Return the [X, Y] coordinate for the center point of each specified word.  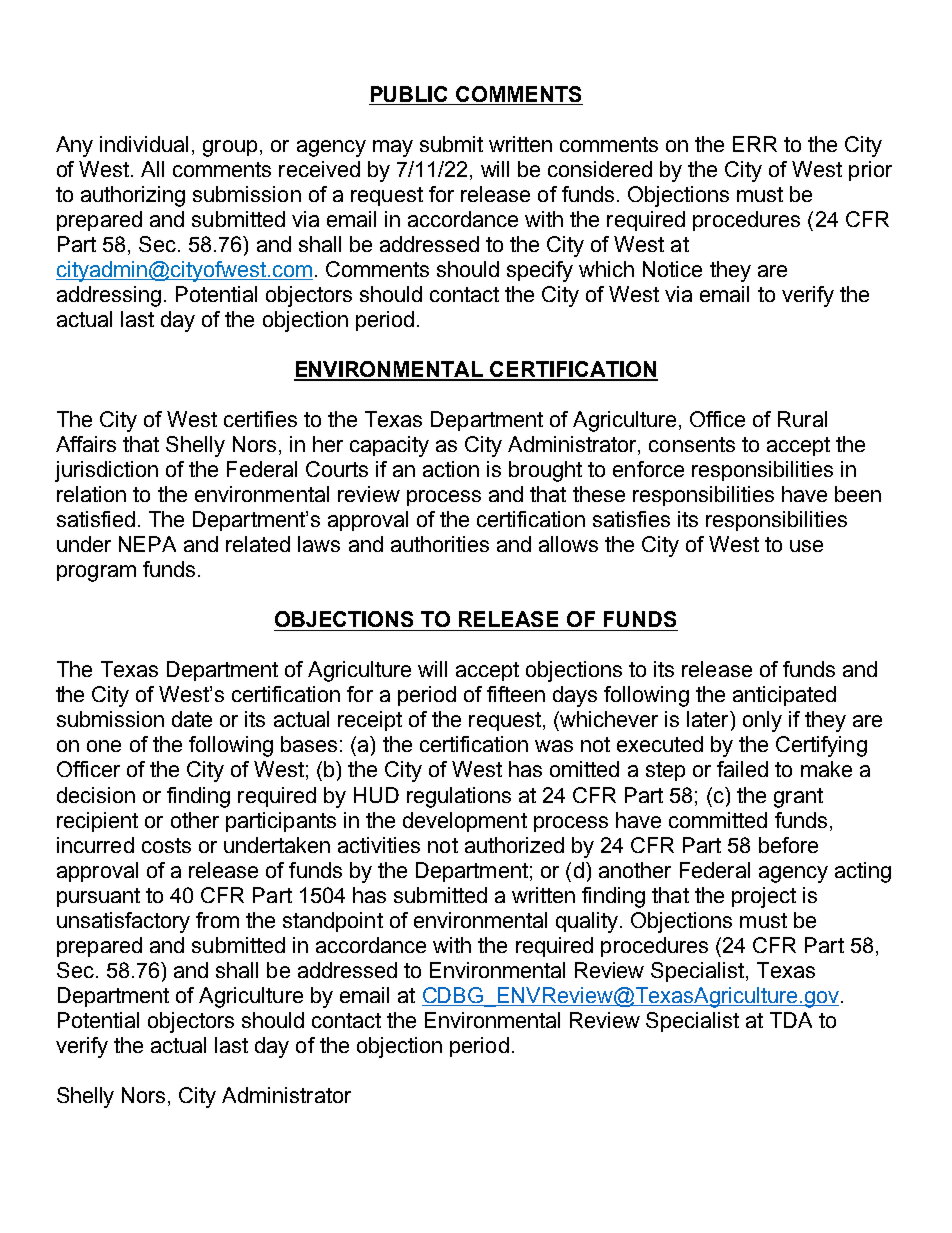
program [96, 573]
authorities [440, 544]
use [806, 546]
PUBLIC [409, 94]
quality [588, 922]
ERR [755, 144]
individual [144, 144]
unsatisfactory [123, 922]
